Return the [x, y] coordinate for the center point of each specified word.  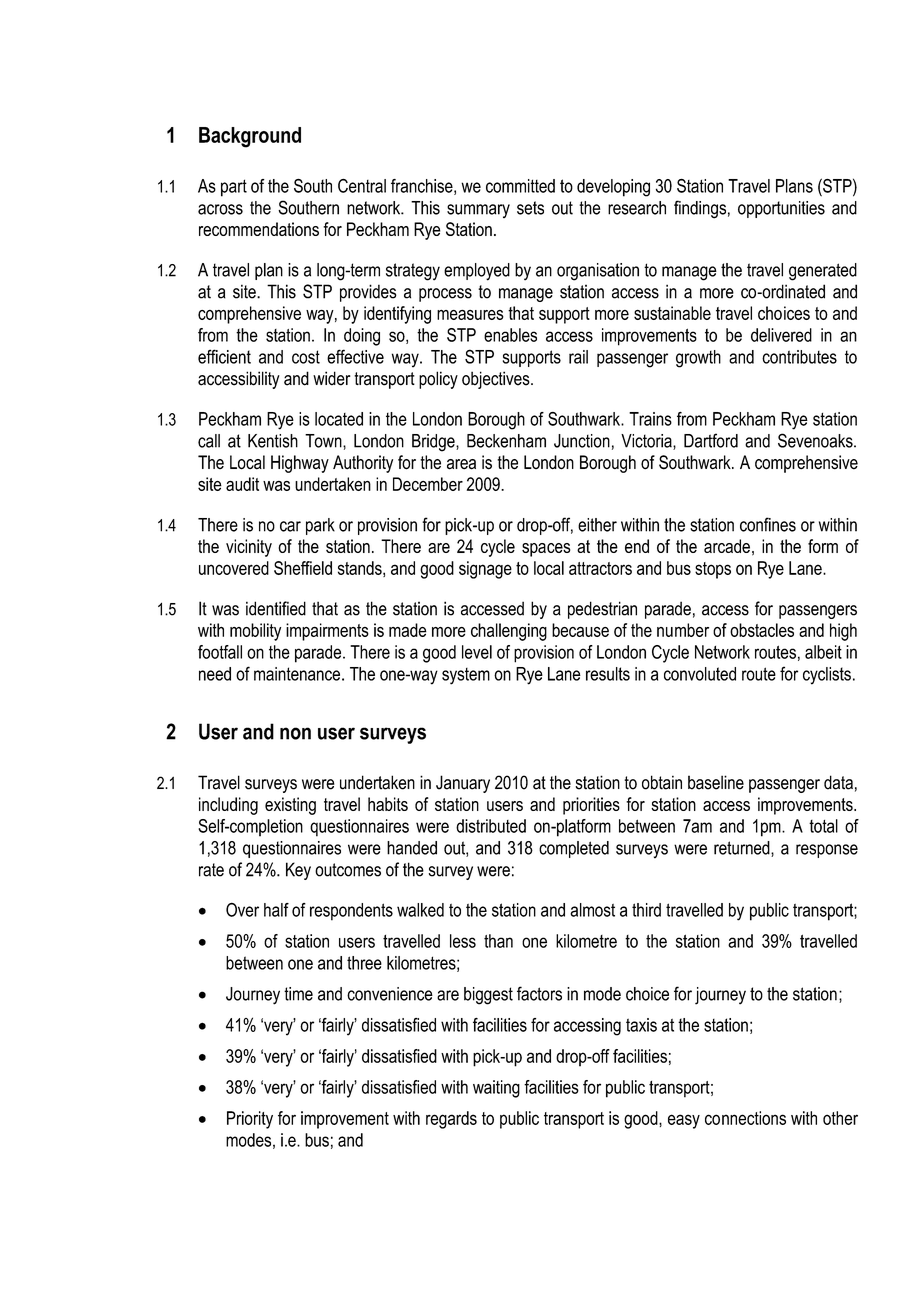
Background [250, 137]
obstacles [762, 630]
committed [520, 186]
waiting [496, 1089]
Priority [250, 1120]
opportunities [781, 209]
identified [276, 608]
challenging [509, 632]
